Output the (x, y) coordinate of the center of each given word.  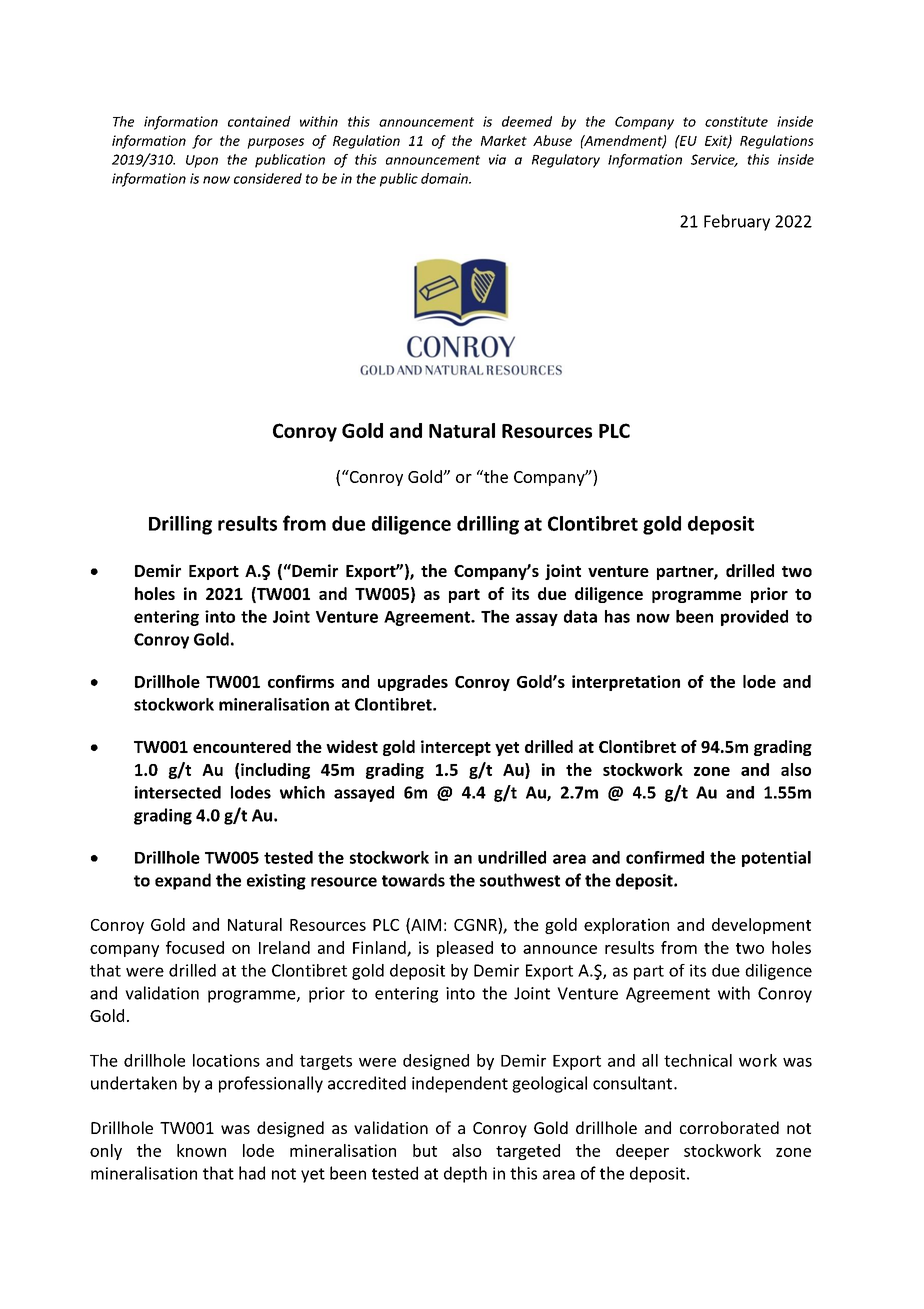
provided (754, 618)
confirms (301, 681)
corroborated (729, 1127)
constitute (736, 121)
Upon (202, 161)
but (425, 1150)
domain (445, 178)
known (201, 1150)
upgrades (413, 683)
